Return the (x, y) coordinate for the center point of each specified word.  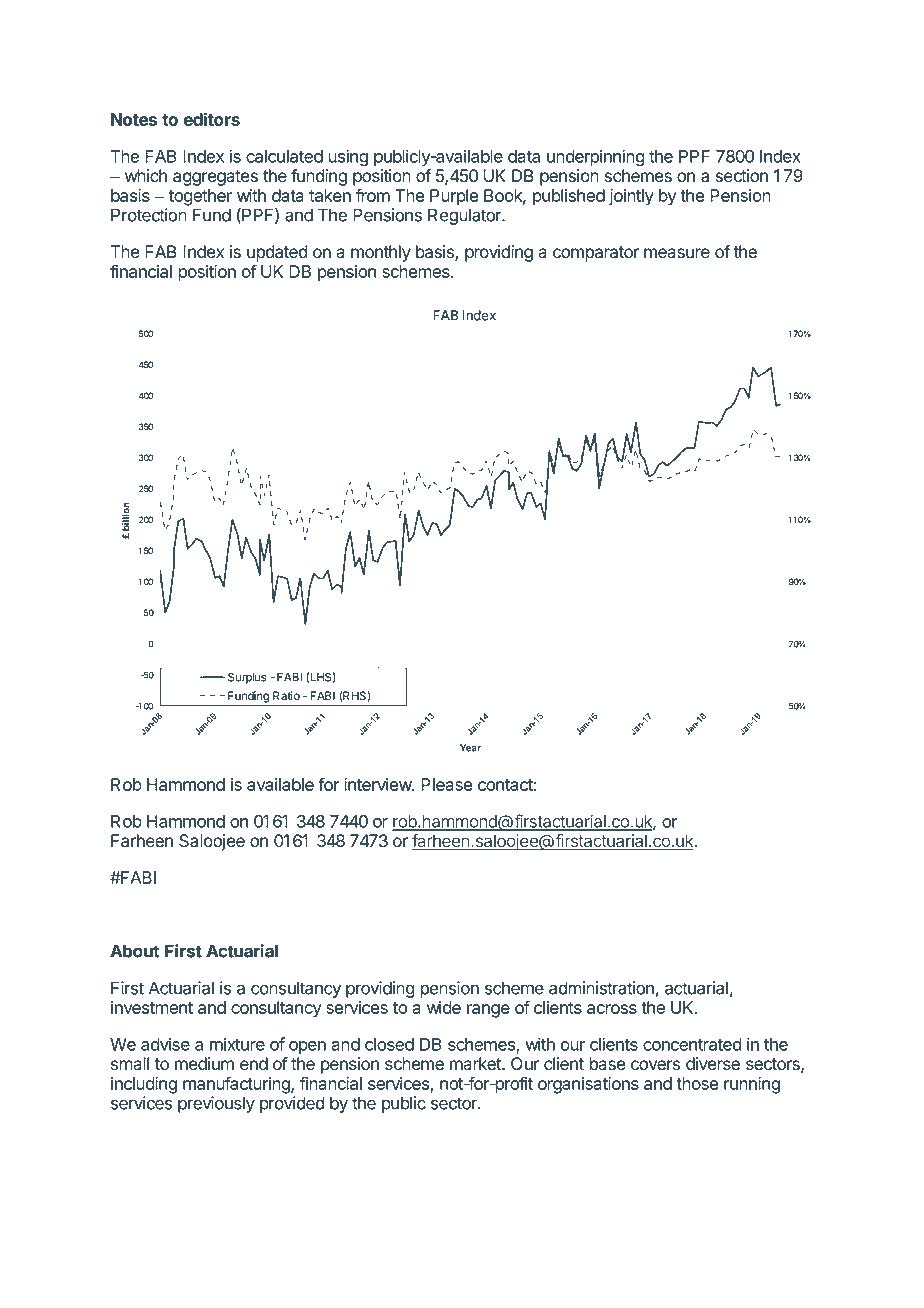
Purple (454, 197)
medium (204, 1064)
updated (277, 253)
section (742, 176)
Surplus (247, 678)
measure (677, 253)
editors (212, 119)
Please (446, 784)
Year (470, 748)
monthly (381, 253)
